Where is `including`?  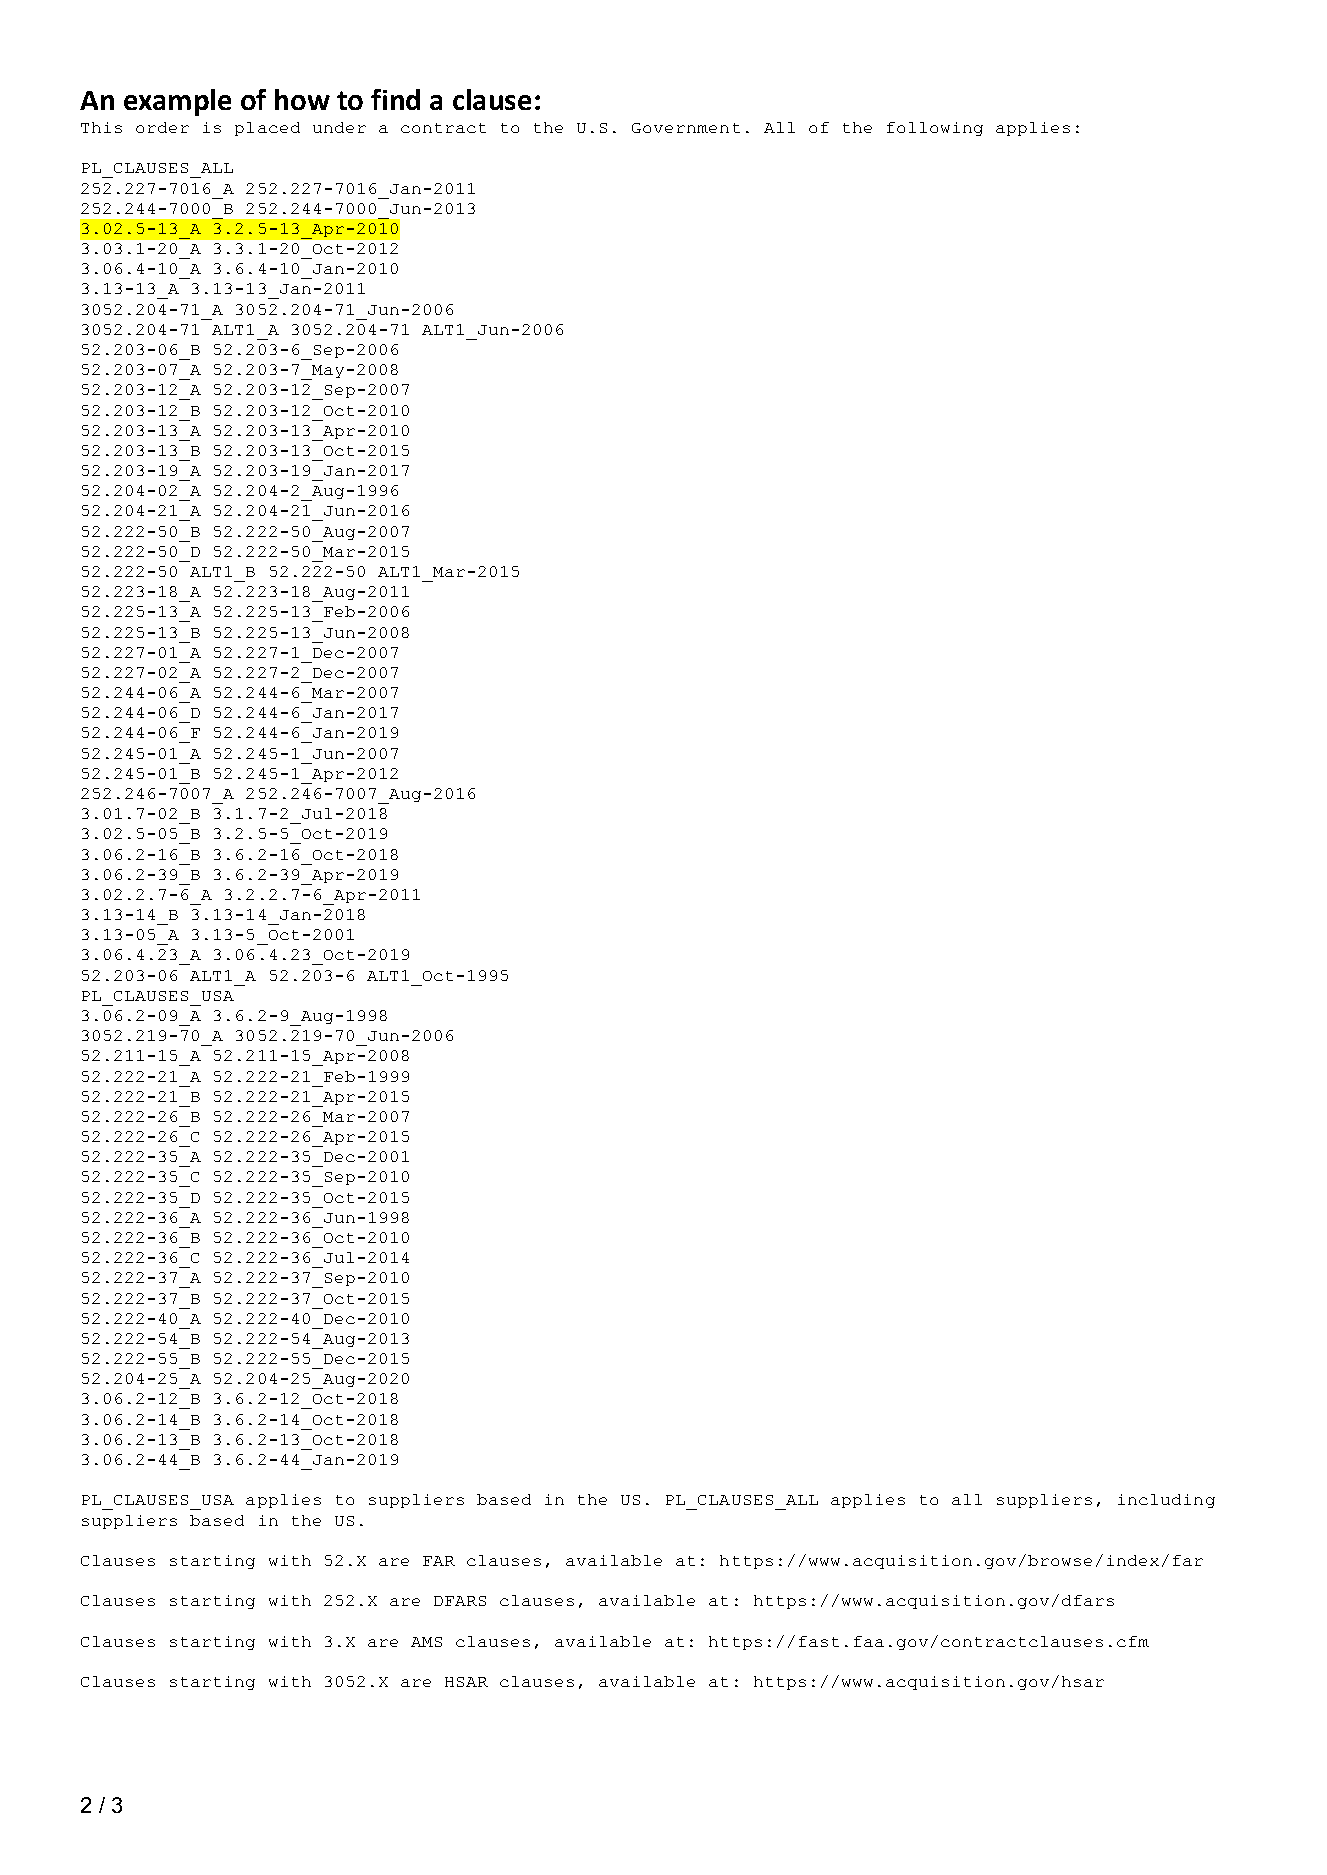
including is located at coordinates (1166, 1501).
